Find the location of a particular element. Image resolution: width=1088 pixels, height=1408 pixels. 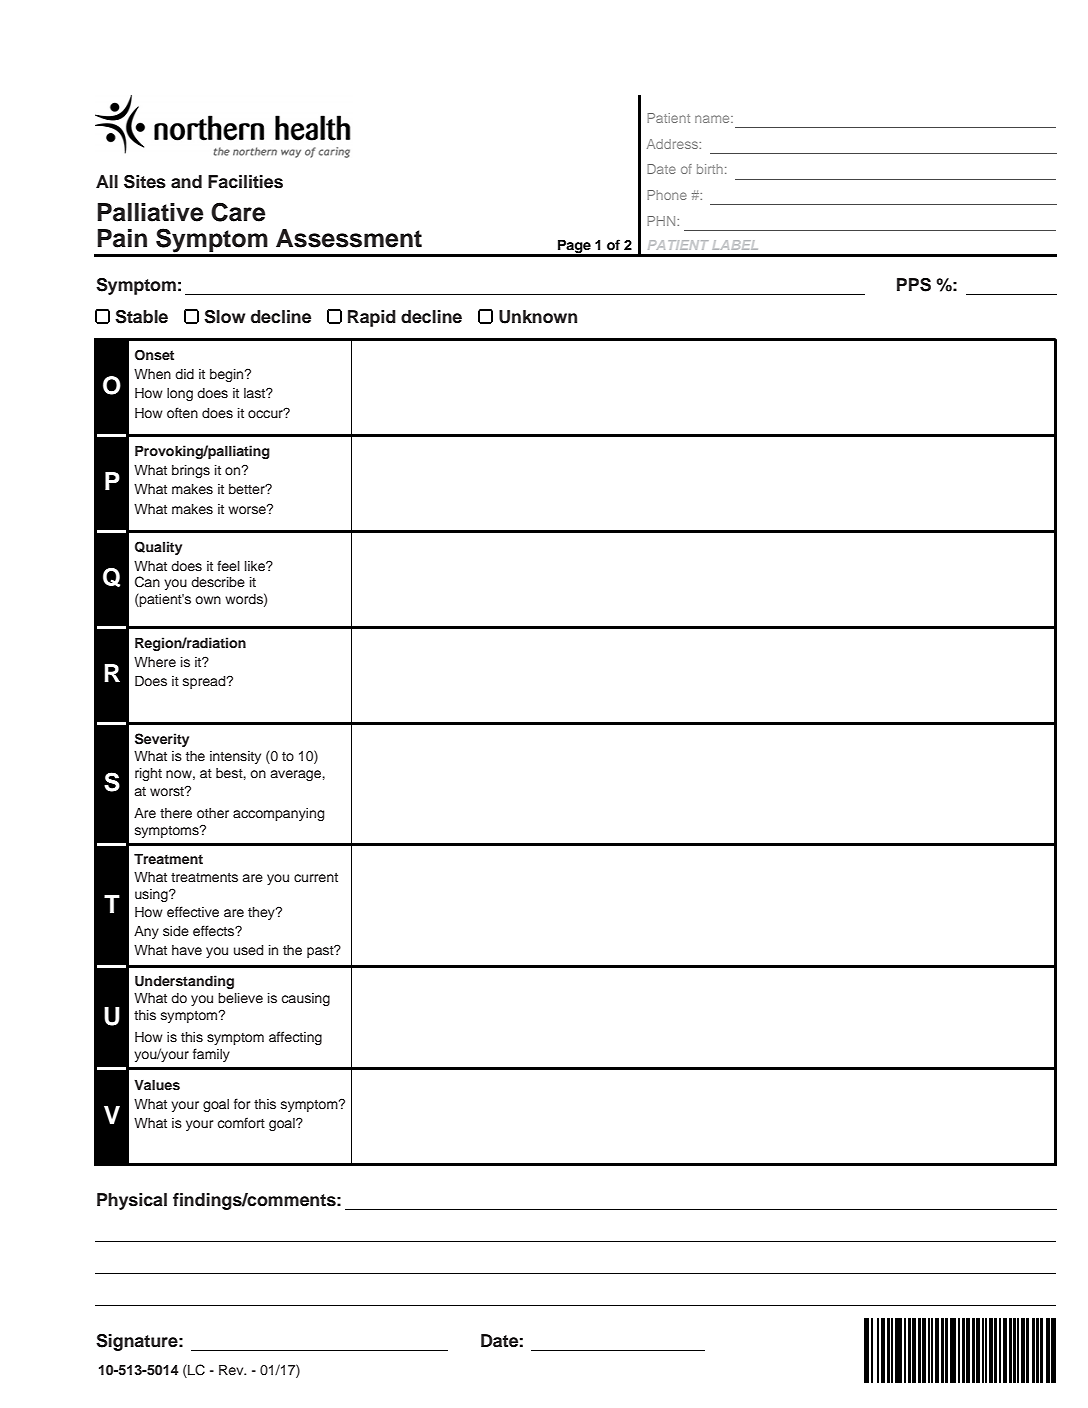

Care is located at coordinates (238, 212).
